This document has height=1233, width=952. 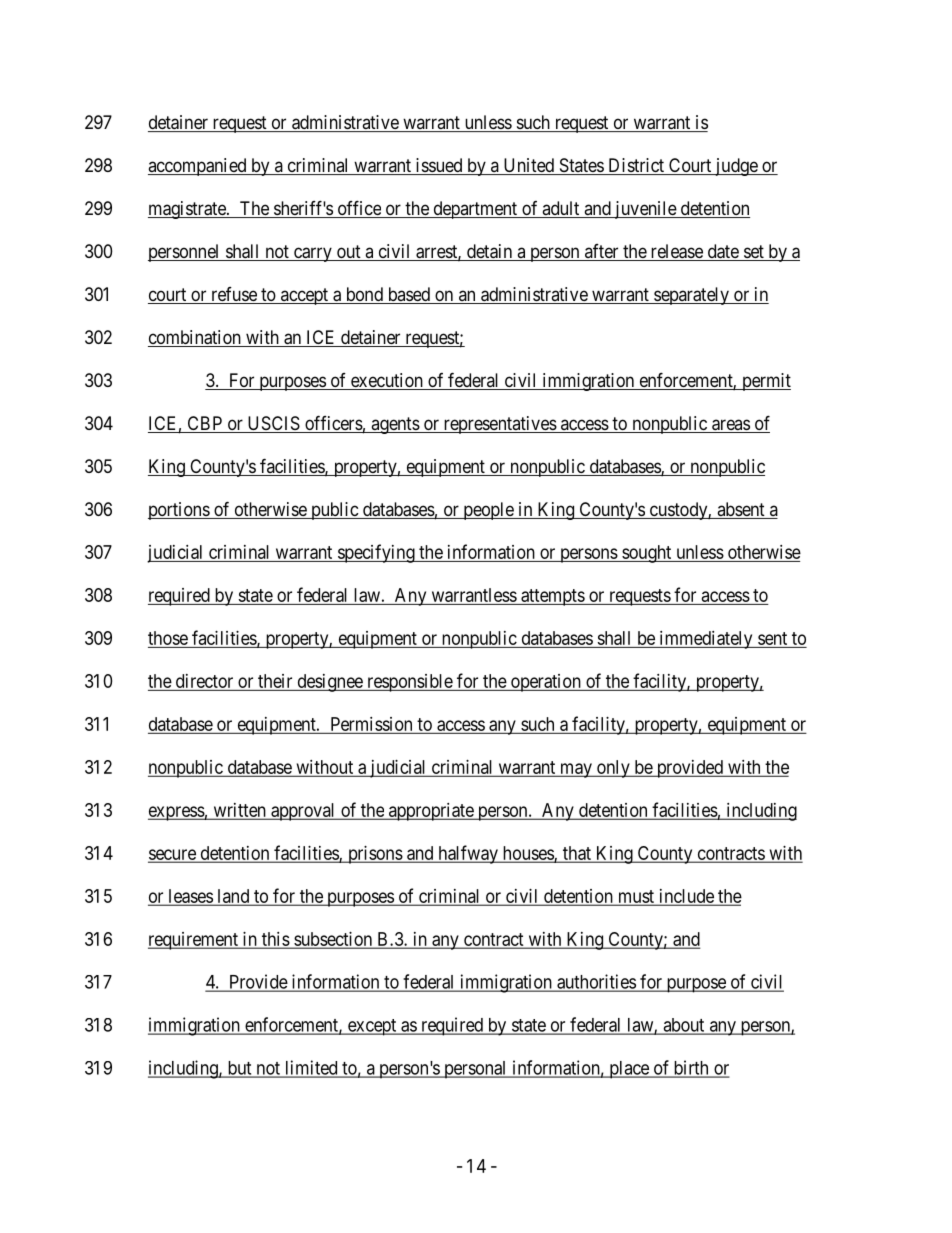 I want to click on USCIS, so click(x=273, y=424).
